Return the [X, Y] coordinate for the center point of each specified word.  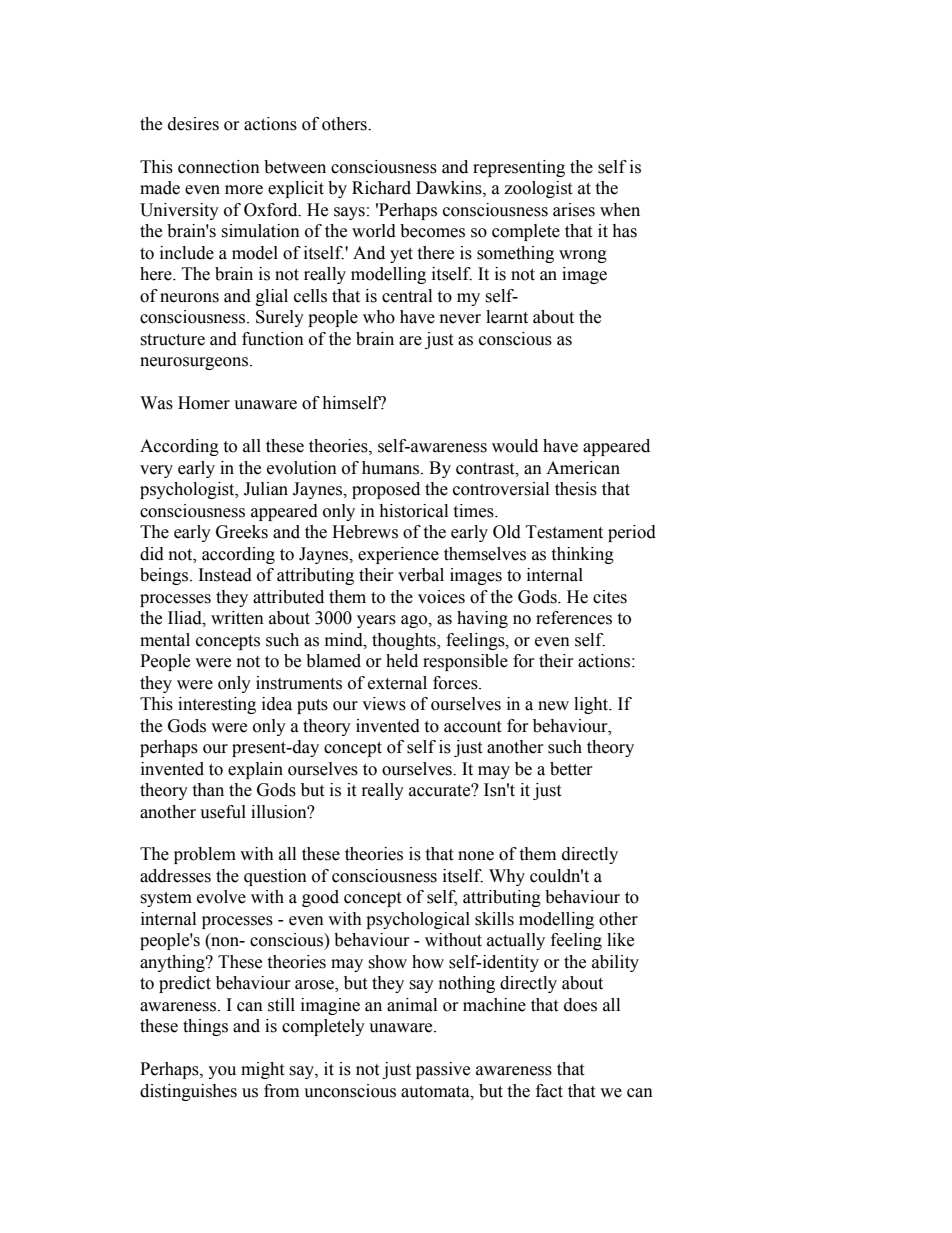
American [583, 468]
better [571, 769]
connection [219, 167]
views [384, 704]
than [208, 790]
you [222, 1072]
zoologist [538, 189]
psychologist [188, 490]
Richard [381, 188]
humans [392, 468]
